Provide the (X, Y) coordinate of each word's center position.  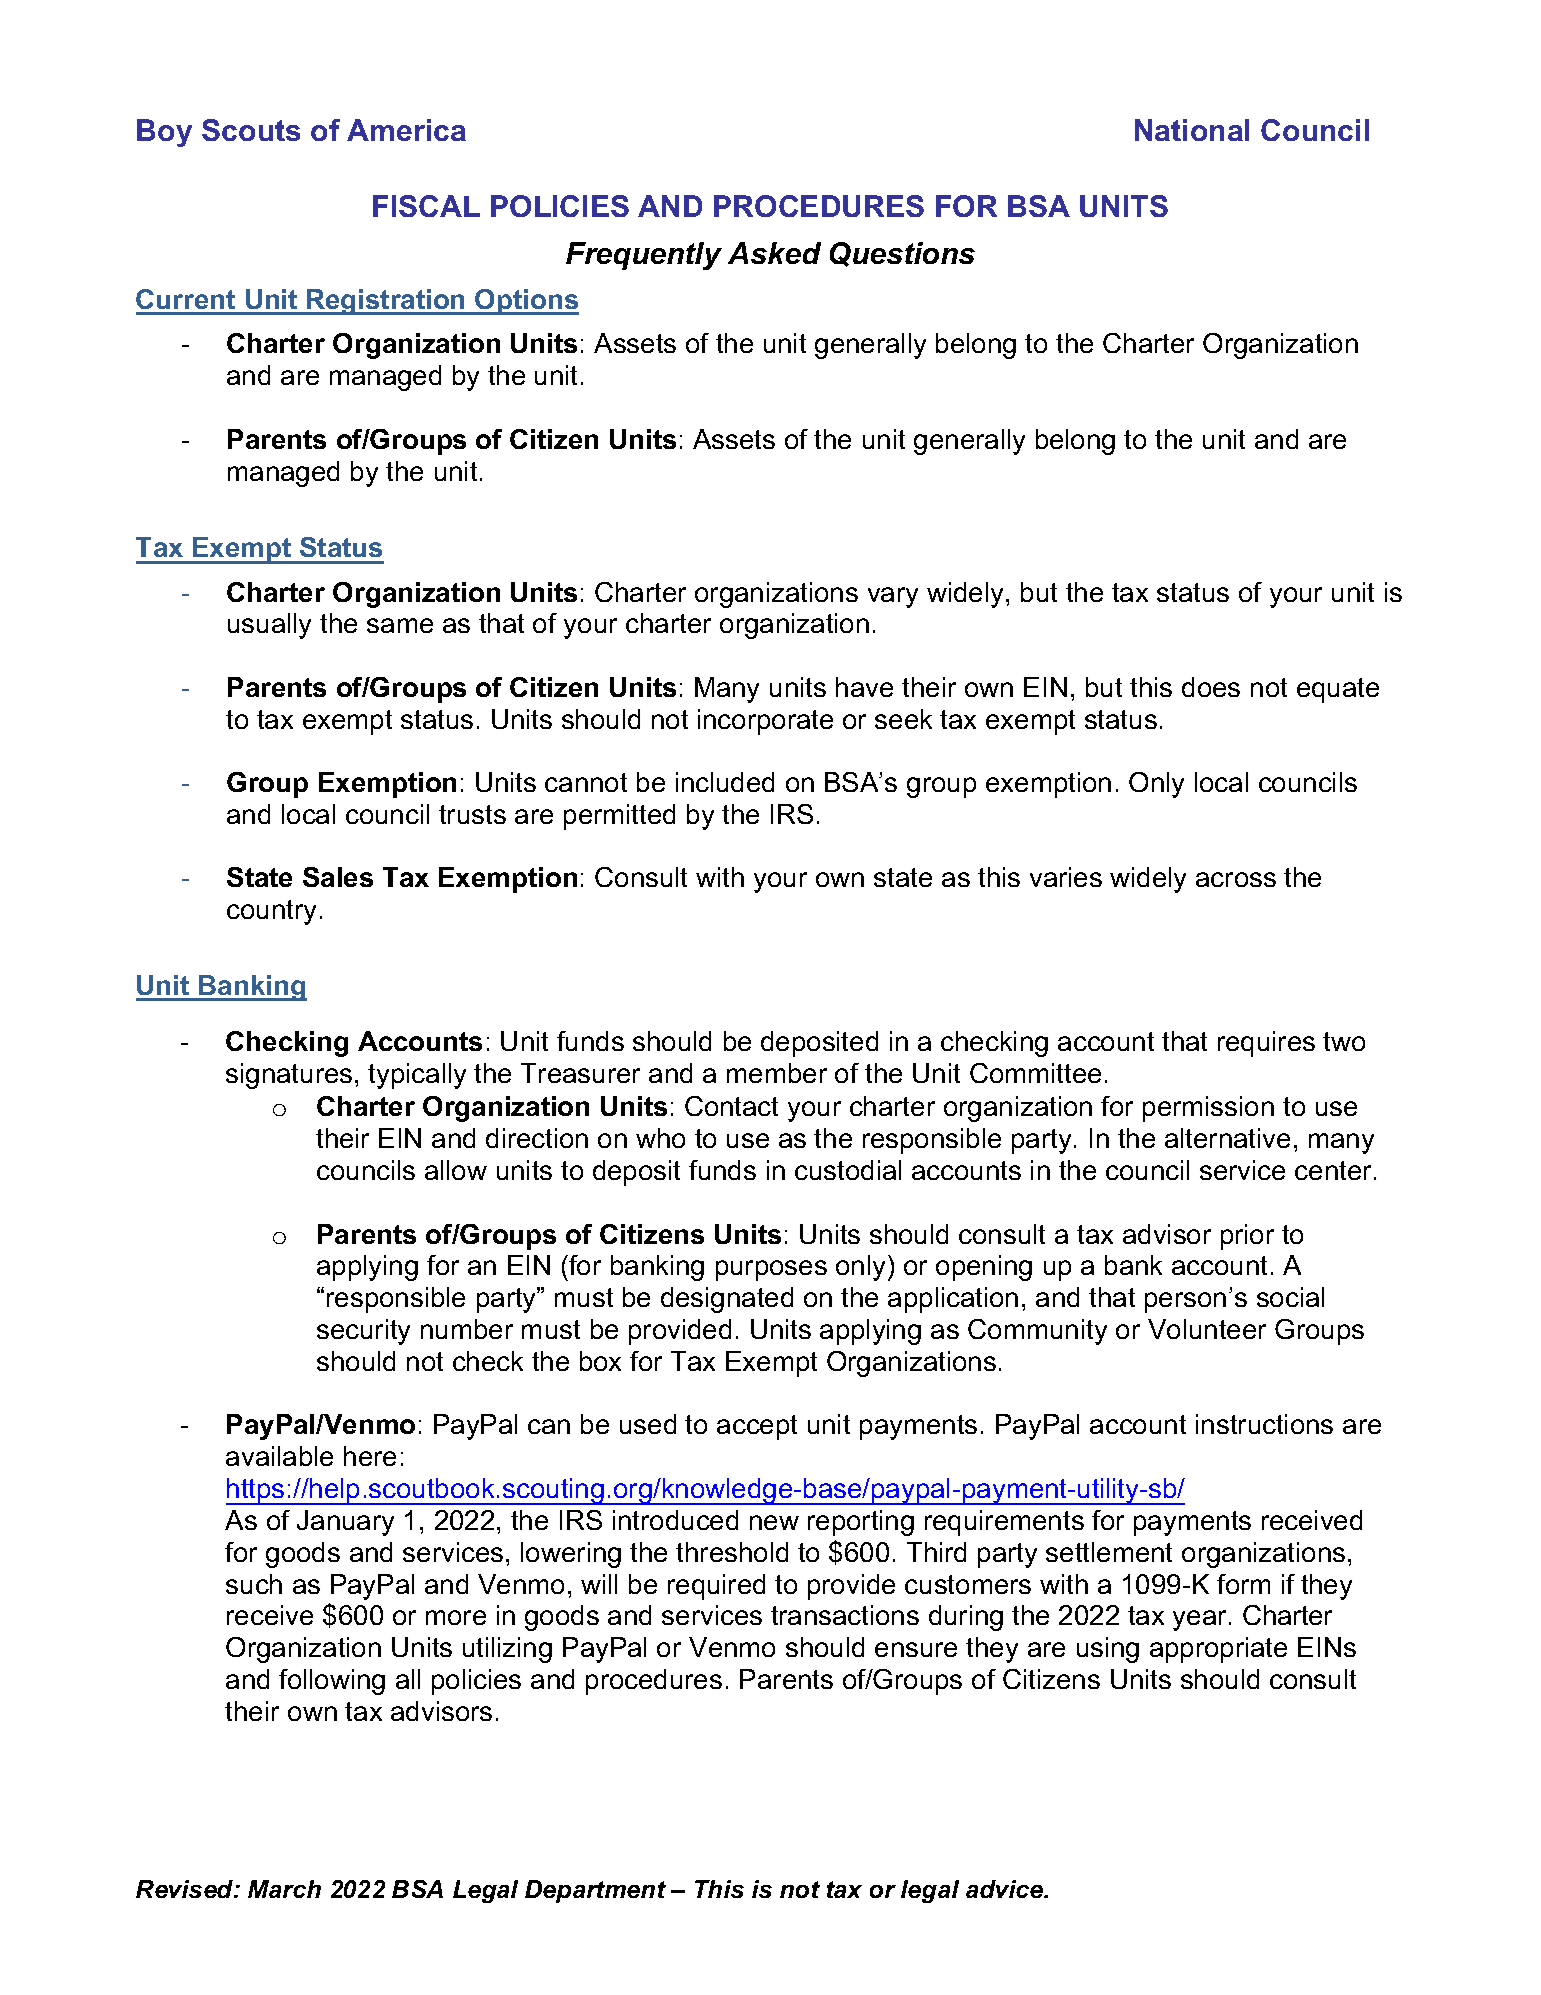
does (1211, 687)
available (279, 1456)
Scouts (251, 130)
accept (757, 1427)
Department (595, 1891)
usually (269, 626)
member (777, 1073)
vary (893, 597)
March (284, 1889)
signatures (289, 1076)
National (1192, 130)
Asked (774, 253)
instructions (1264, 1424)
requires (1266, 1044)
